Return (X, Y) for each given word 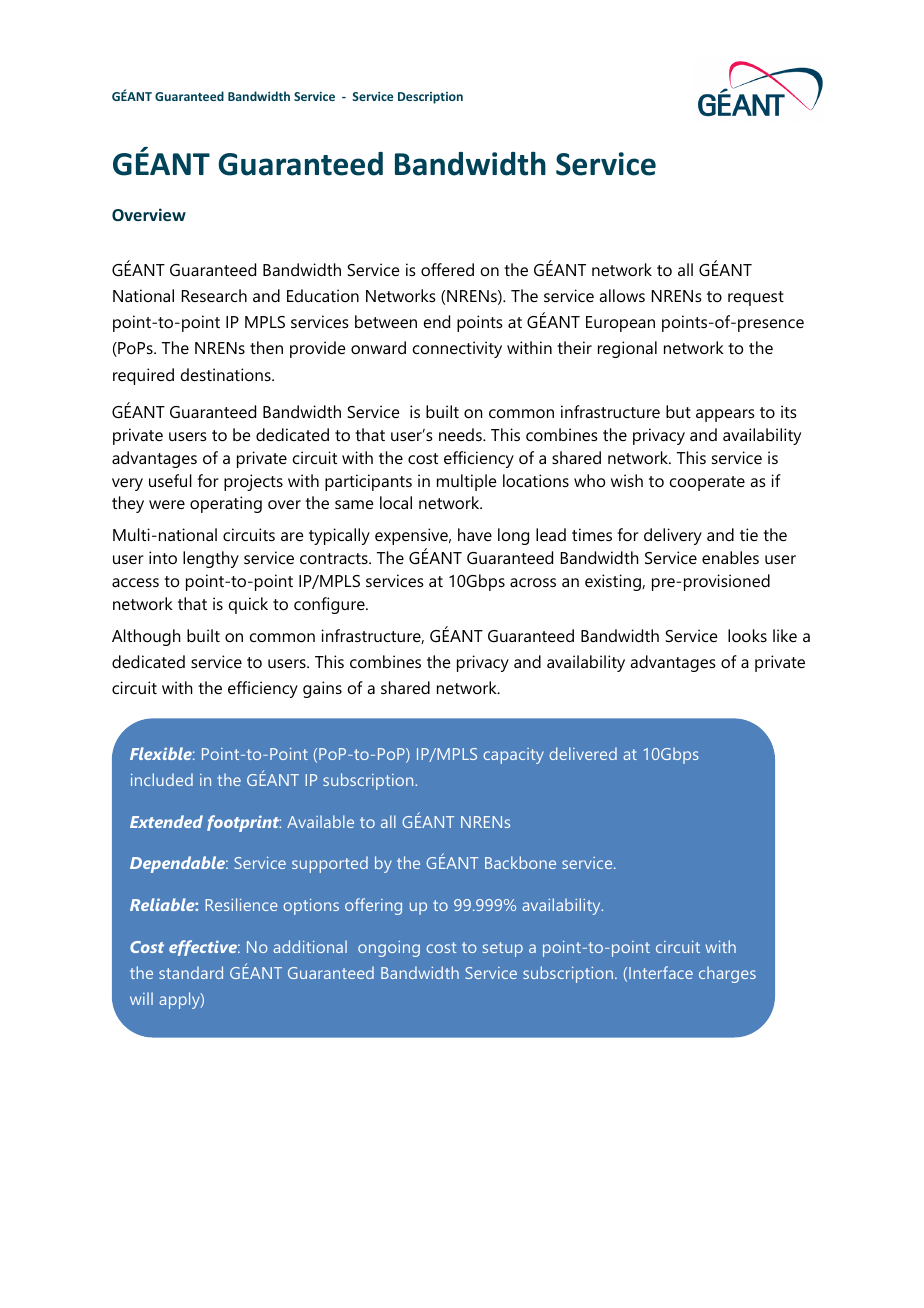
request (756, 298)
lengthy (211, 559)
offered (447, 269)
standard (191, 972)
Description (430, 98)
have (475, 534)
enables (730, 557)
